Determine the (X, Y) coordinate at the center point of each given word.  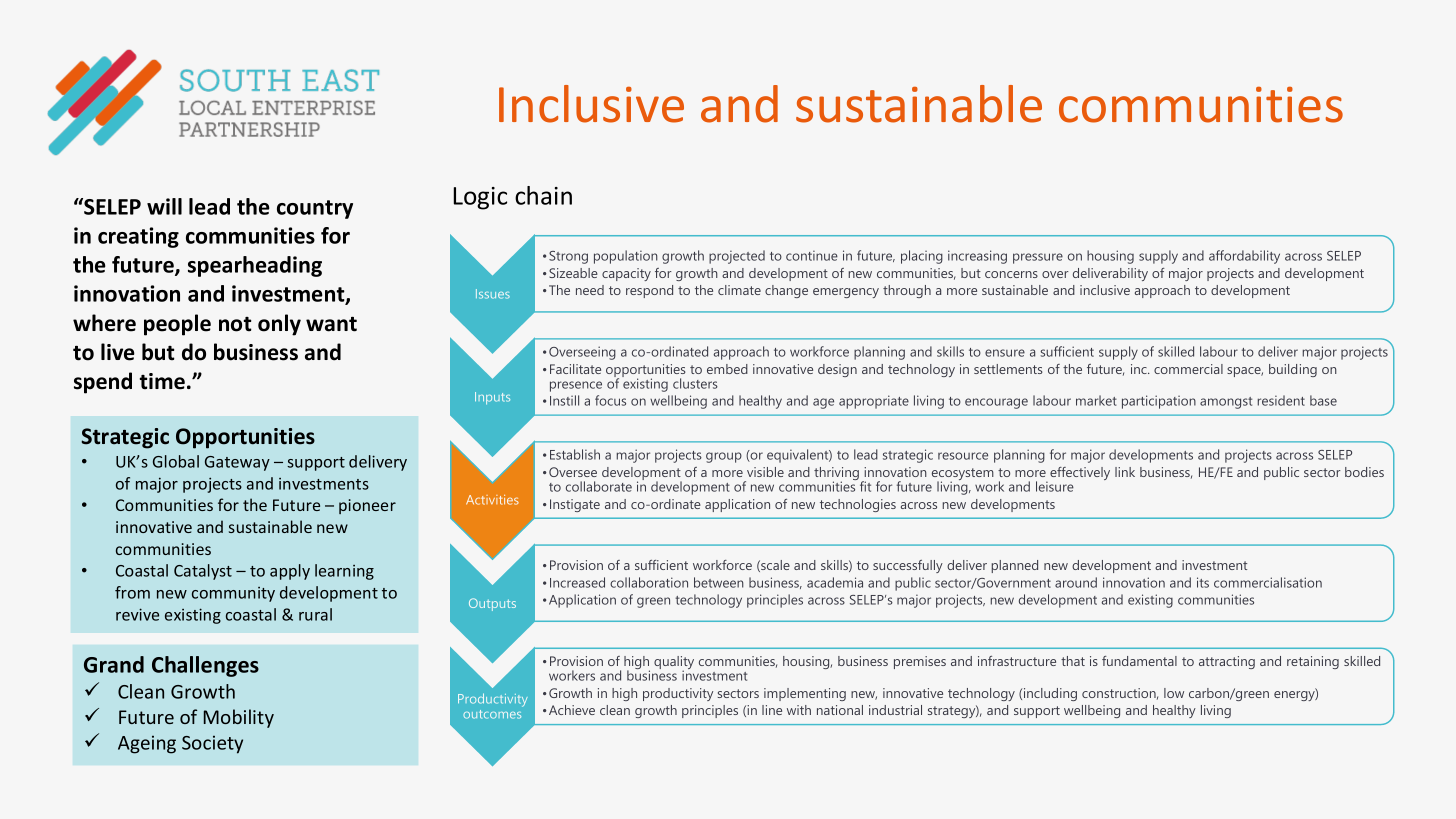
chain (543, 195)
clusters (695, 383)
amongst (1226, 403)
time (162, 381)
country (315, 209)
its (1203, 582)
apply (290, 572)
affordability (1244, 257)
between (719, 582)
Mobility (239, 718)
